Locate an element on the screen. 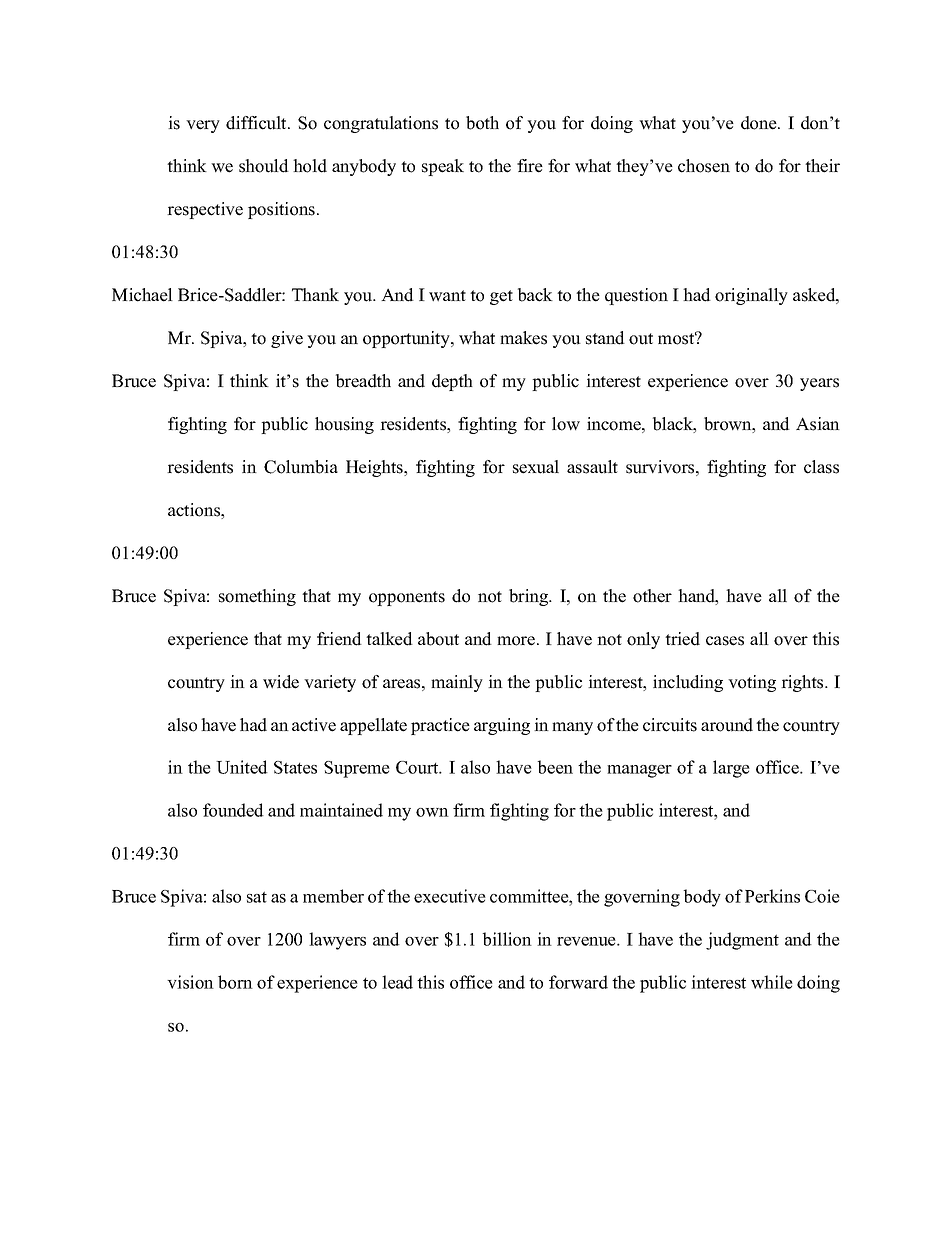 This screenshot has width=952, height=1233. something is located at coordinates (257, 597).
